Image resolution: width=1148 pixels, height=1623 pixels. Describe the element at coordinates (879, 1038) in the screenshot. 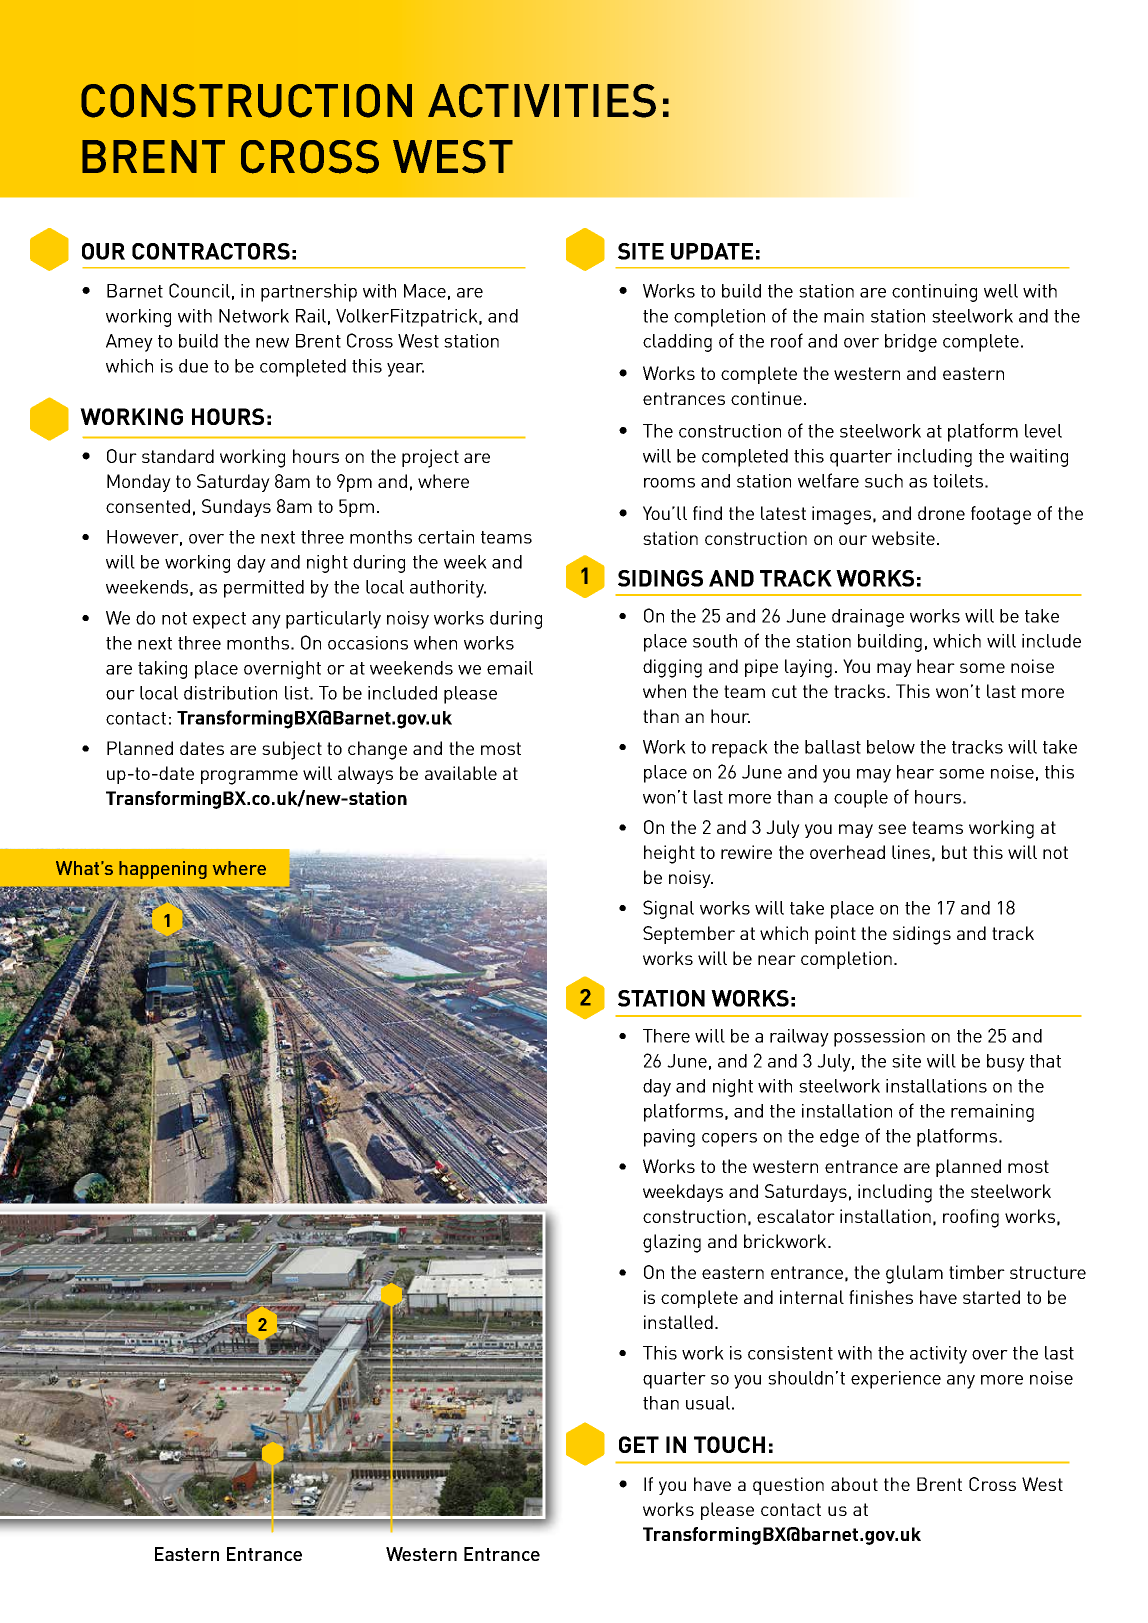

I see `possession` at that location.
